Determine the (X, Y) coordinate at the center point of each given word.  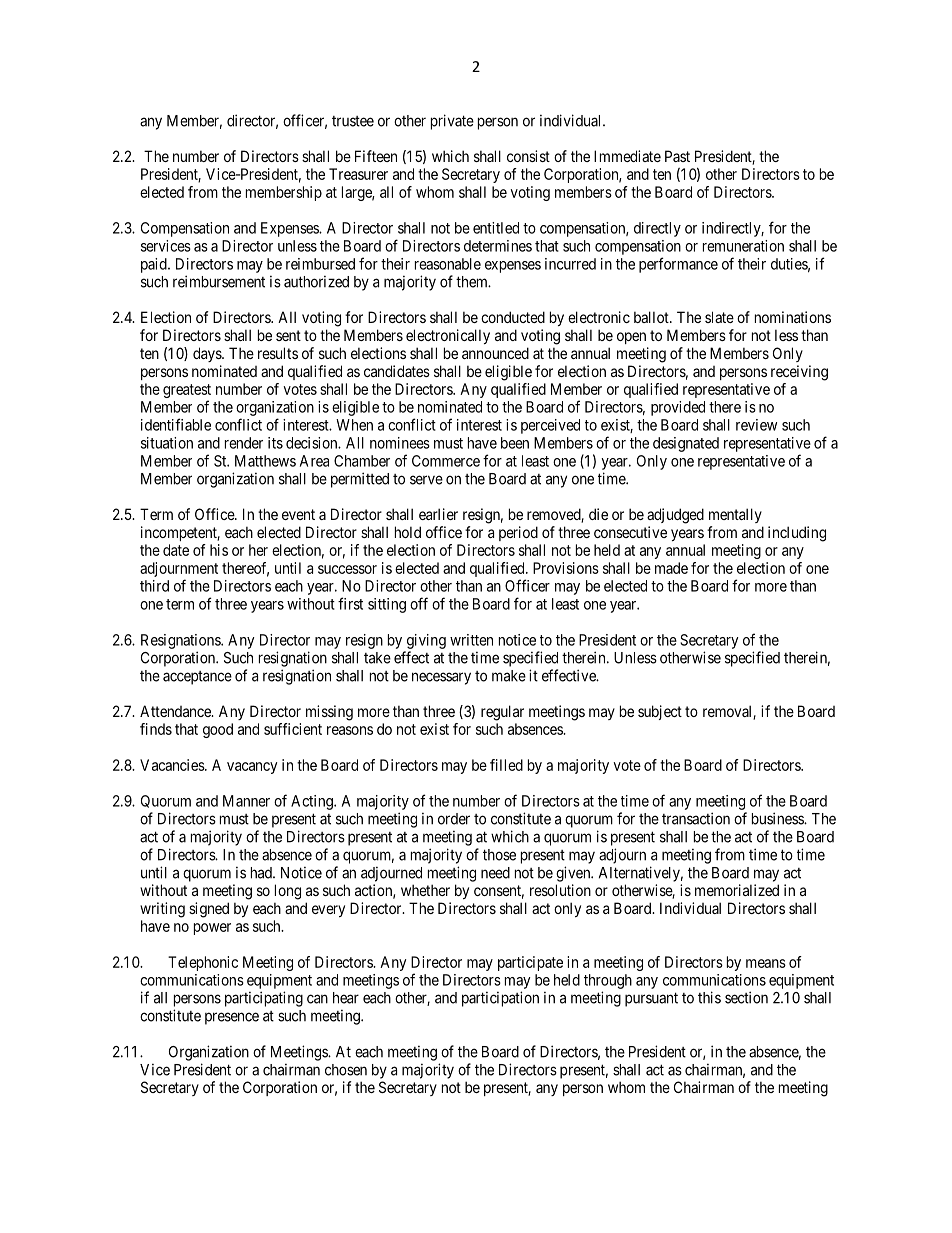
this (709, 997)
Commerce (446, 461)
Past (677, 156)
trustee (353, 121)
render (244, 443)
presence (232, 1018)
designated (686, 444)
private (452, 122)
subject (660, 712)
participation (500, 999)
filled (506, 765)
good (218, 730)
